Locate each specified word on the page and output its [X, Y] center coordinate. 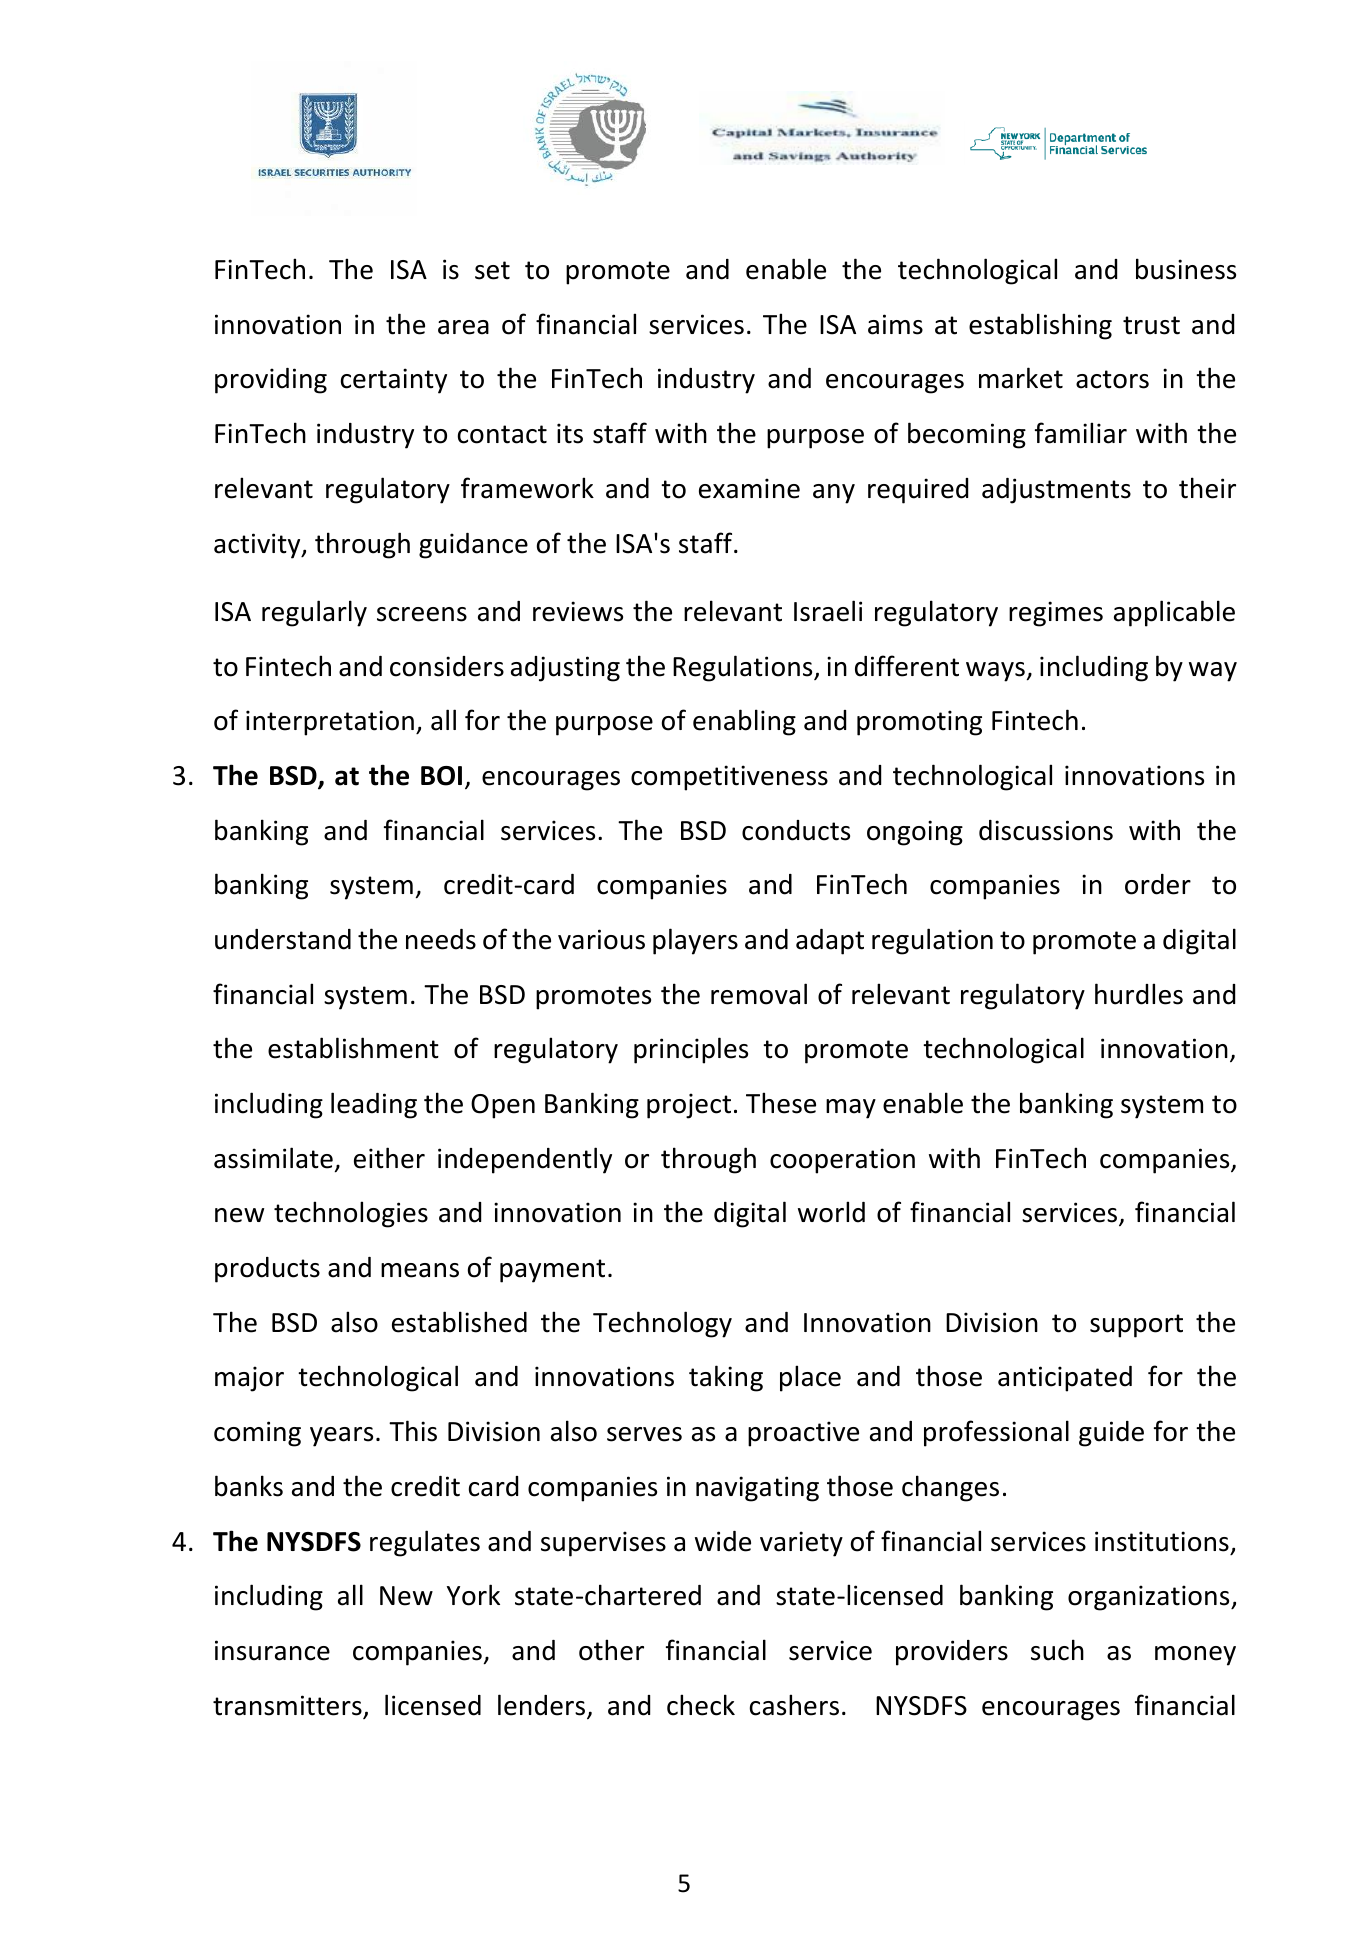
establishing [1040, 326]
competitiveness [729, 778]
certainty [394, 381]
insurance [272, 1650]
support [1136, 1326]
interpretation [330, 723]
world [831, 1212]
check [701, 1705]
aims [895, 324]
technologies [351, 1214]
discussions [1046, 830]
